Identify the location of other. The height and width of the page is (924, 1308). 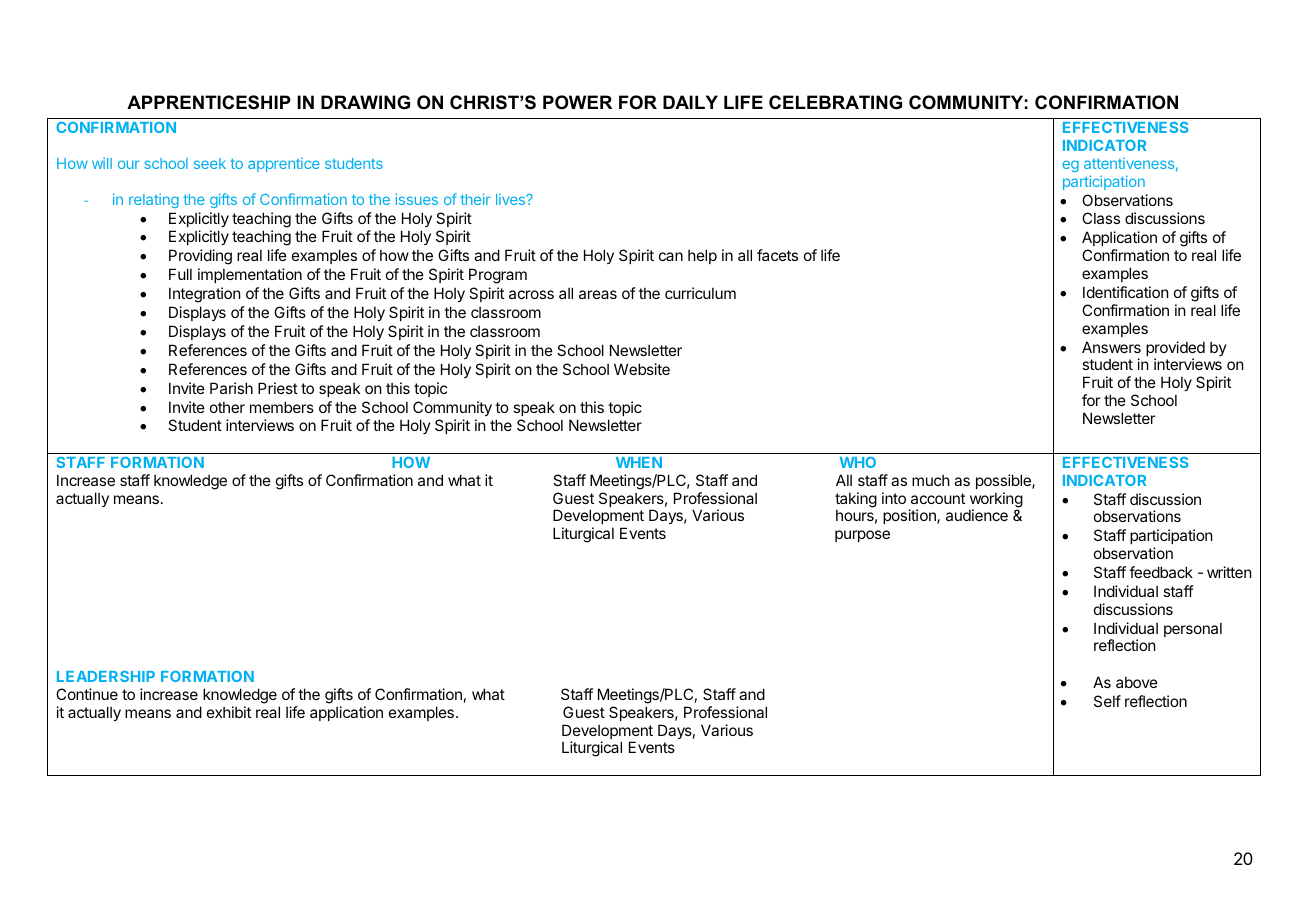
(227, 407).
